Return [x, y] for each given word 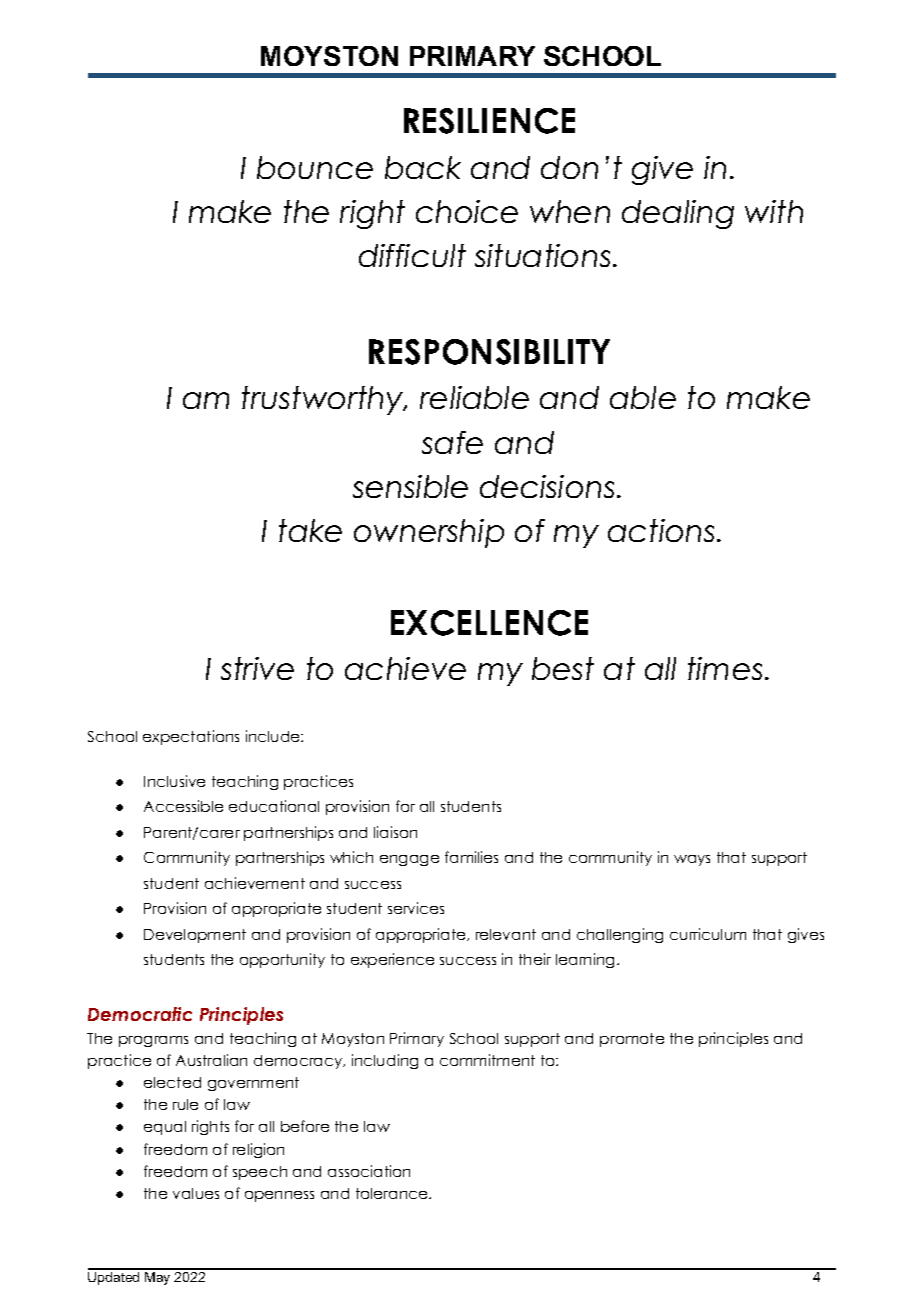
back [423, 167]
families [471, 857]
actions [663, 530]
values [196, 1193]
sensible [410, 486]
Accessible [183, 806]
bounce [315, 167]
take [310, 530]
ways [692, 860]
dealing [678, 214]
